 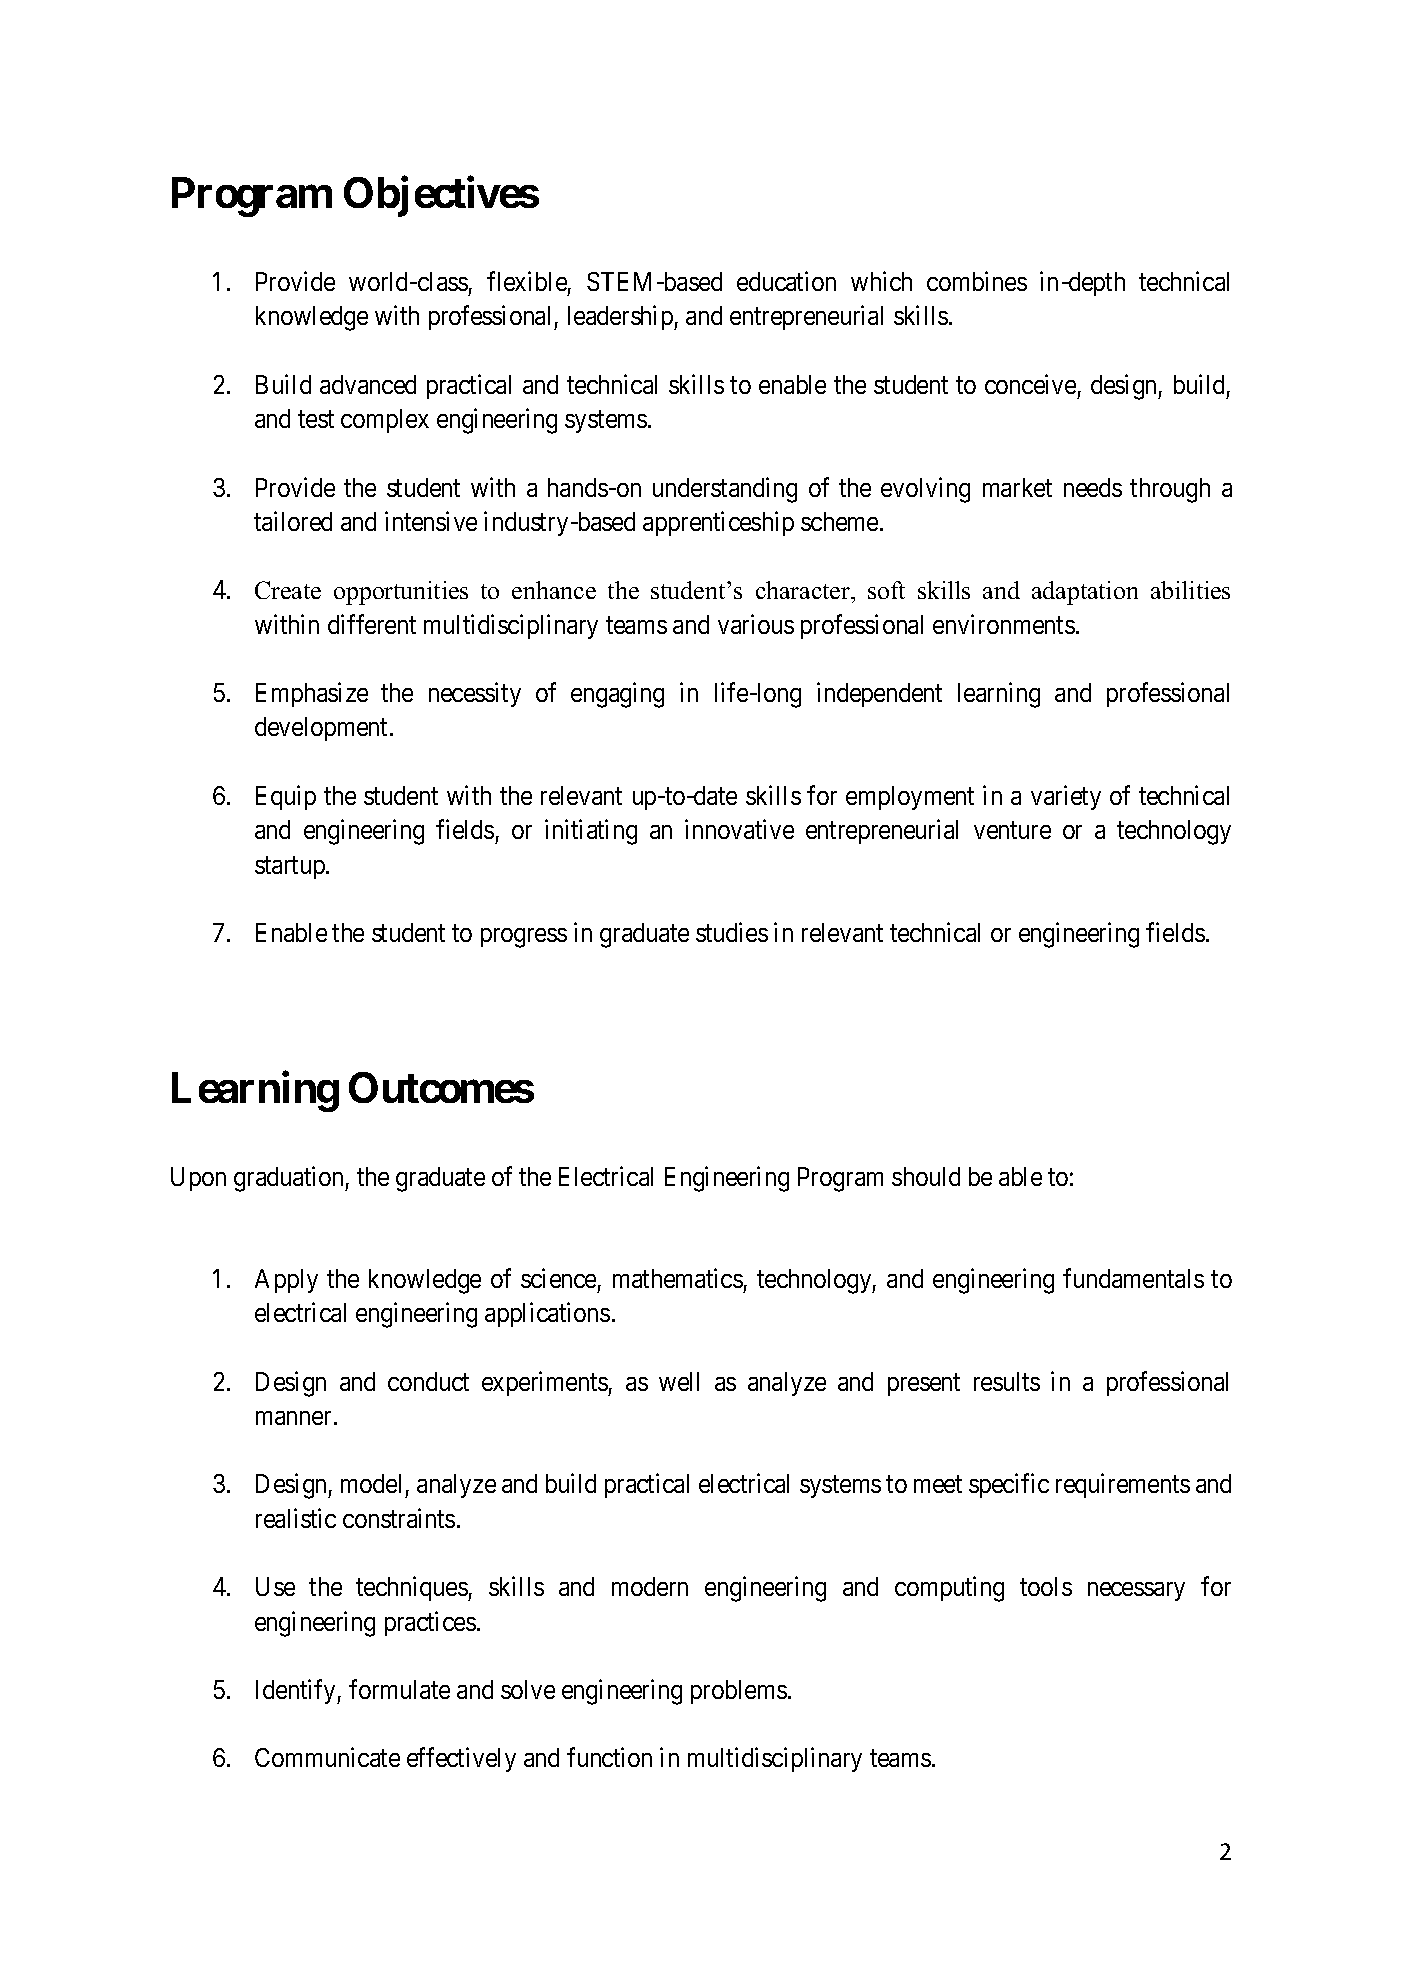 I want to click on should, so click(x=926, y=1176).
